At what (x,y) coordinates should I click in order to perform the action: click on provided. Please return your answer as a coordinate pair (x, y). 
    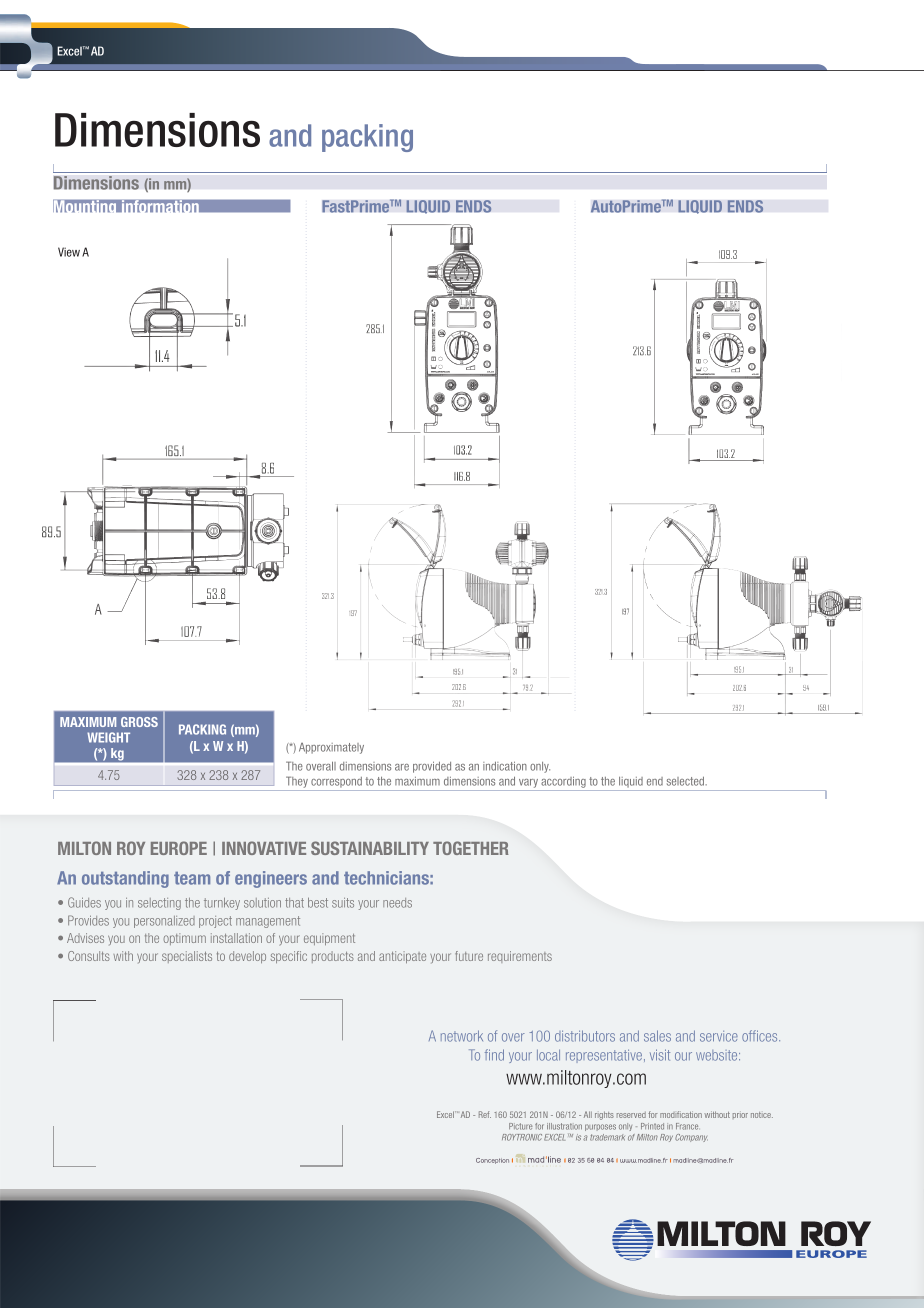
    Looking at the image, I should click on (432, 767).
